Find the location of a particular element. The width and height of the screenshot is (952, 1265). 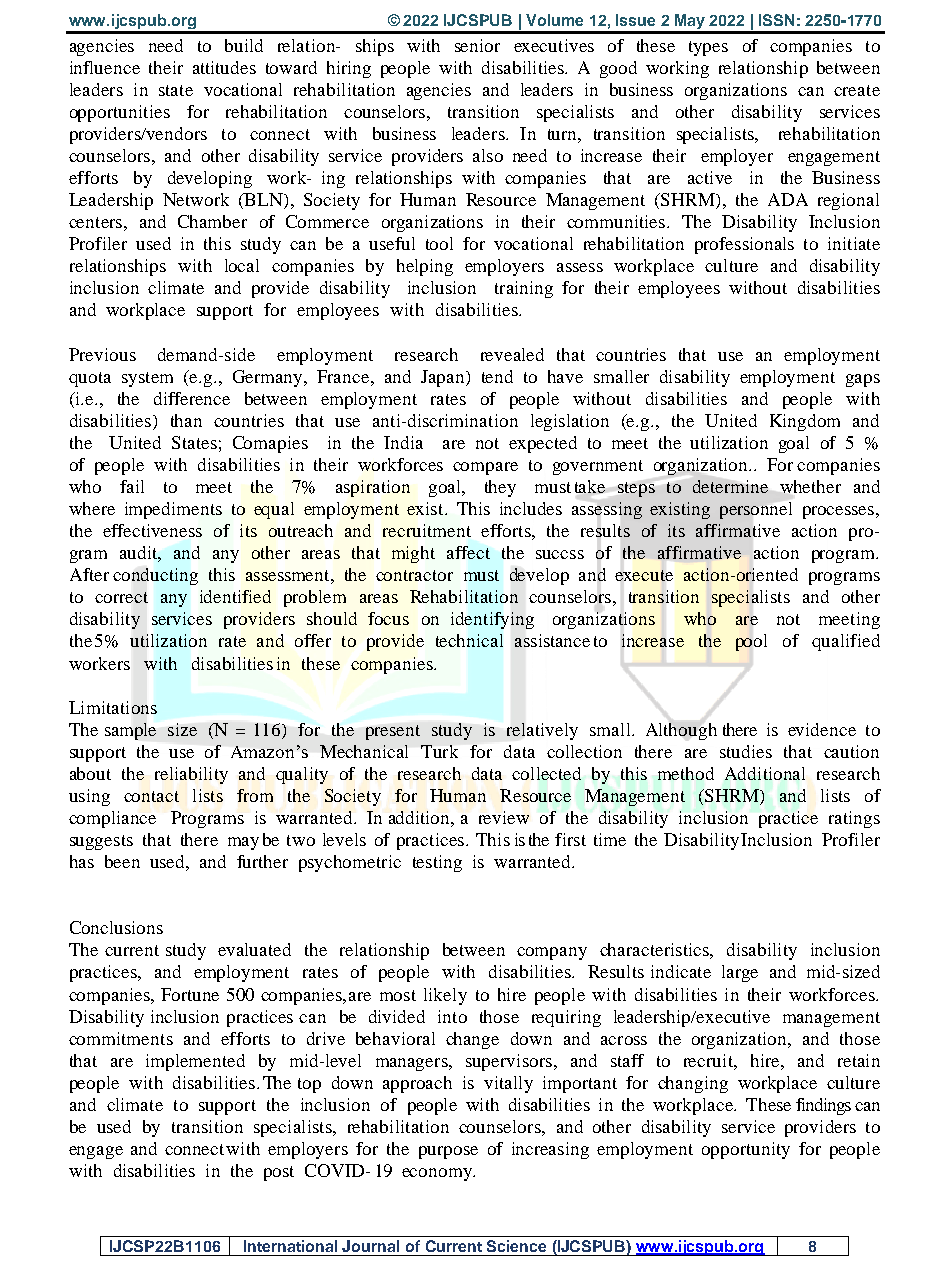

ISSN is located at coordinates (776, 20).
